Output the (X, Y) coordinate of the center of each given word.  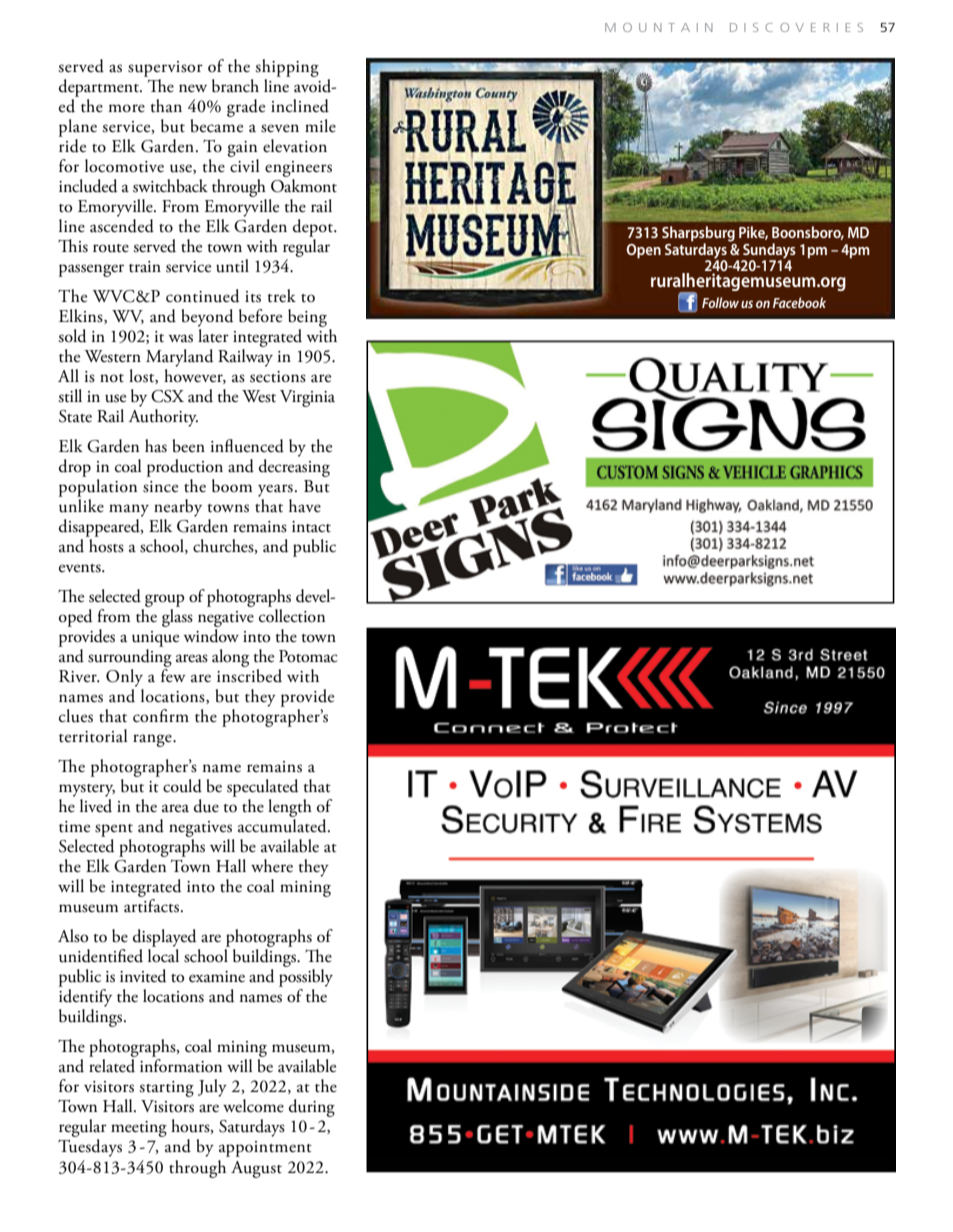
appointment (265, 1149)
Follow (720, 302)
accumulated (283, 826)
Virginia (307, 398)
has (156, 446)
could (182, 786)
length (290, 809)
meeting (139, 1129)
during (312, 1108)
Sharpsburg (698, 235)
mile (320, 126)
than (166, 106)
